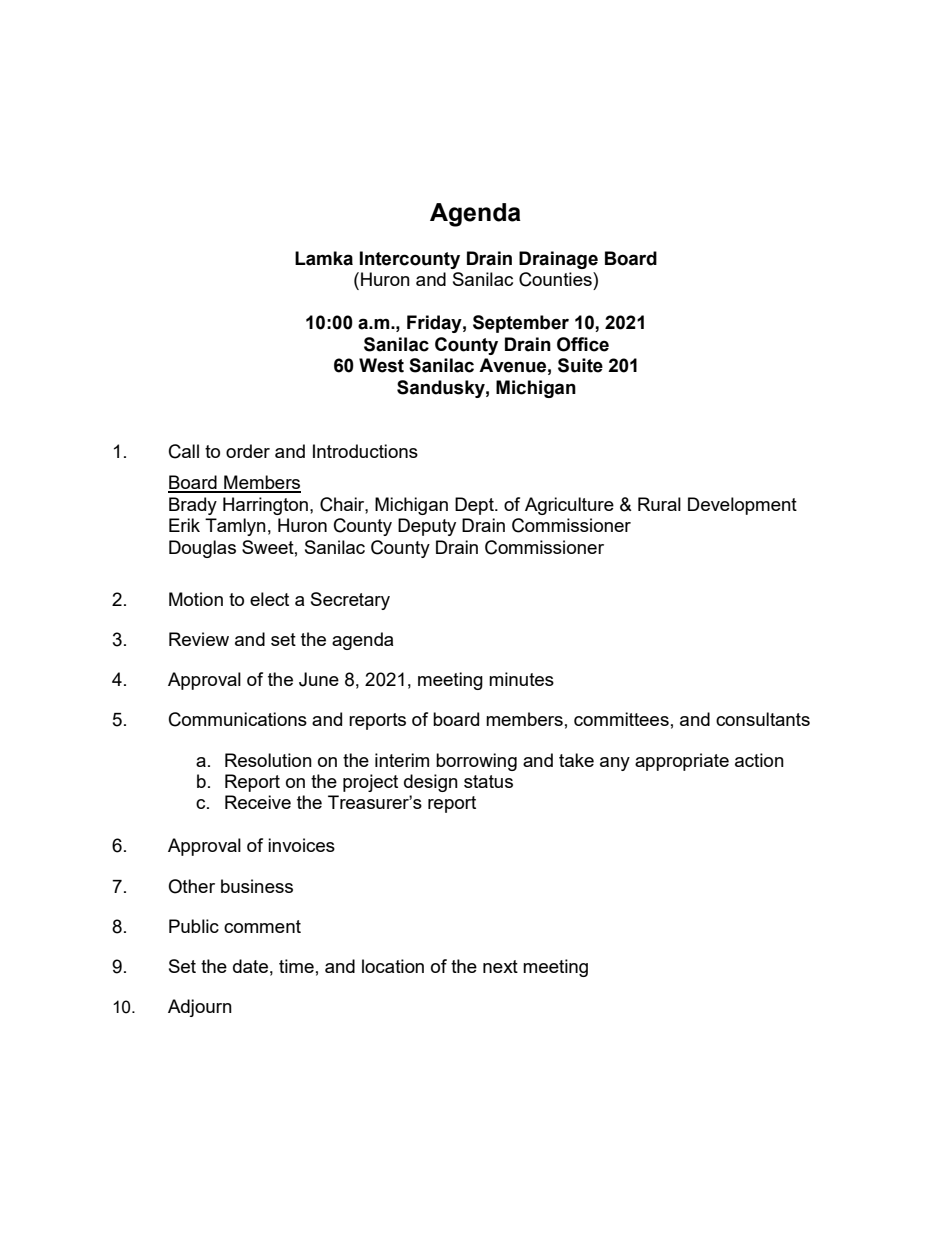 The width and height of the document is (952, 1233). I want to click on Office, so click(583, 344).
